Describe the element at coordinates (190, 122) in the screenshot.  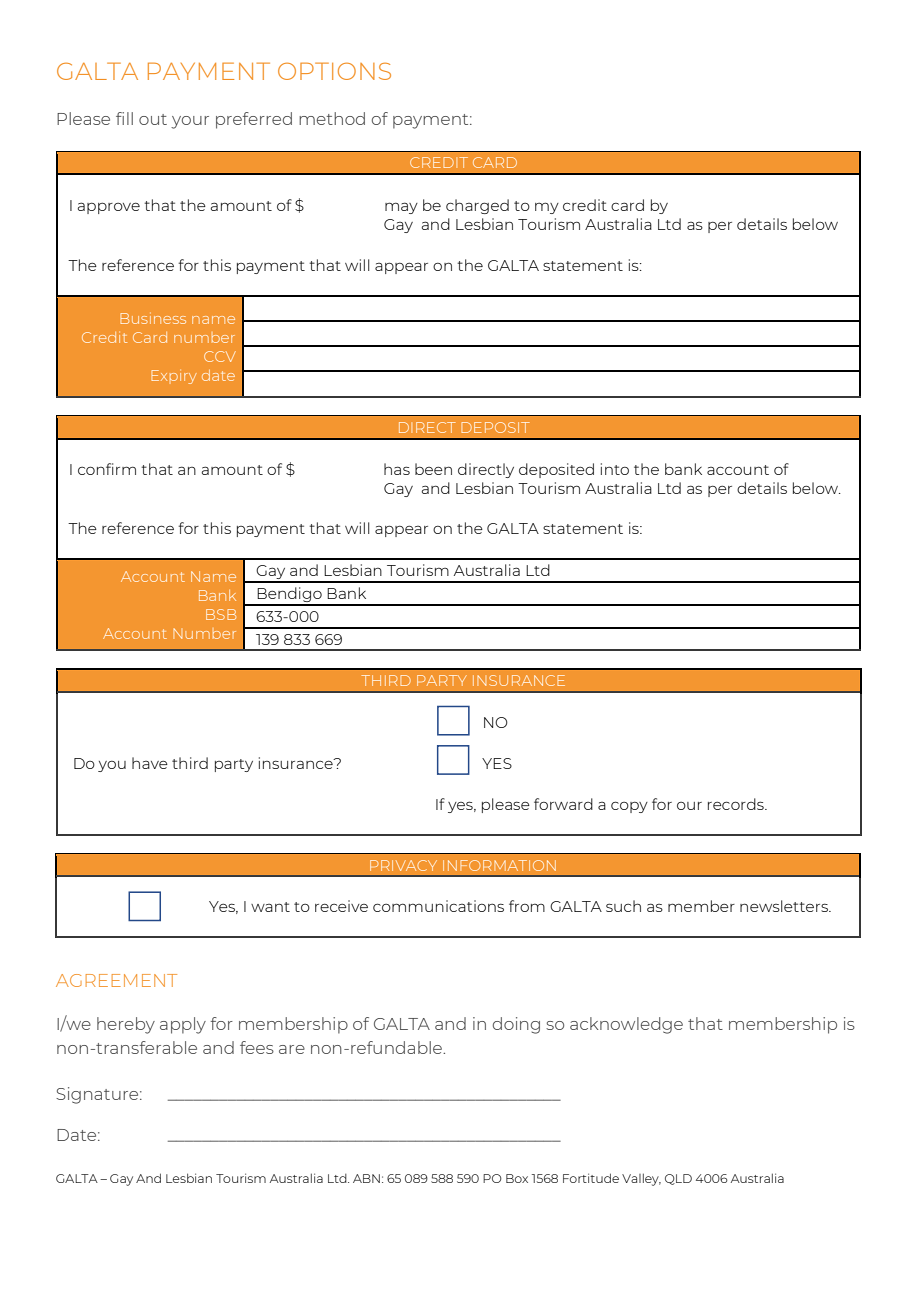
I see `your` at that location.
